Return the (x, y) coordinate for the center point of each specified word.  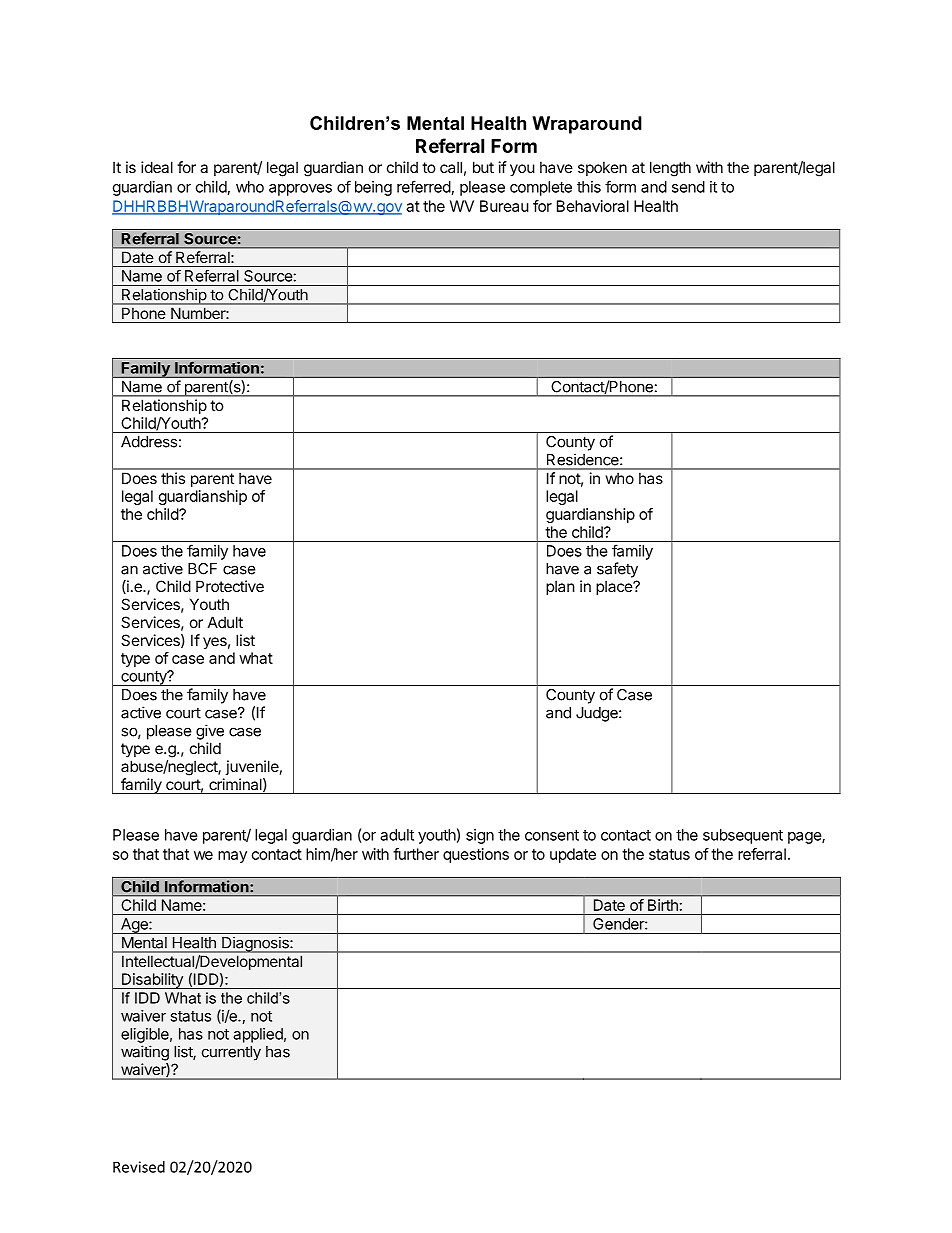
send (688, 187)
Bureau (504, 206)
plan (560, 587)
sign (480, 836)
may (232, 857)
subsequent (743, 836)
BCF (202, 569)
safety (617, 570)
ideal (157, 167)
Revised (139, 1167)
